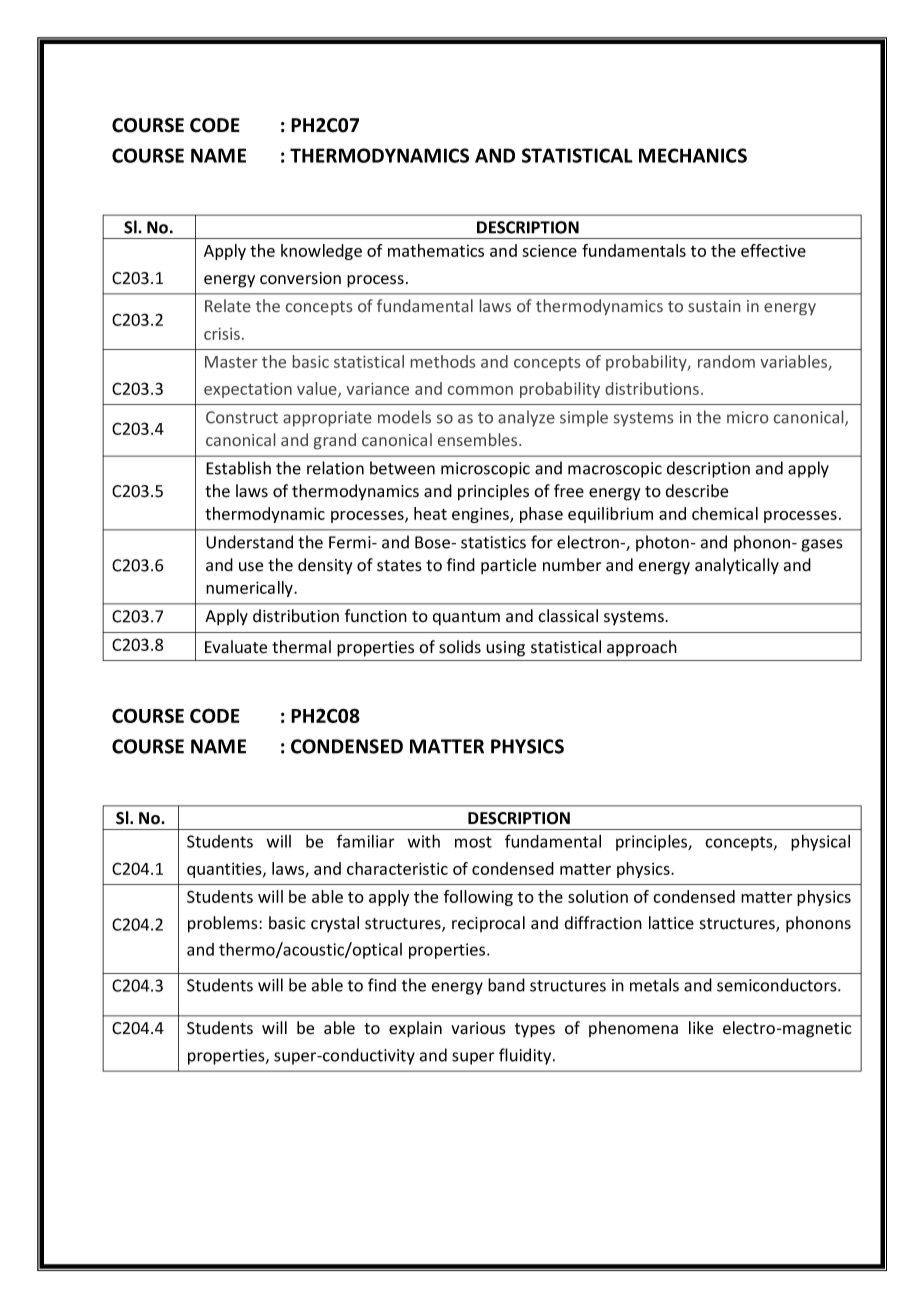 The height and width of the image is (1308, 924). I want to click on random, so click(726, 361).
